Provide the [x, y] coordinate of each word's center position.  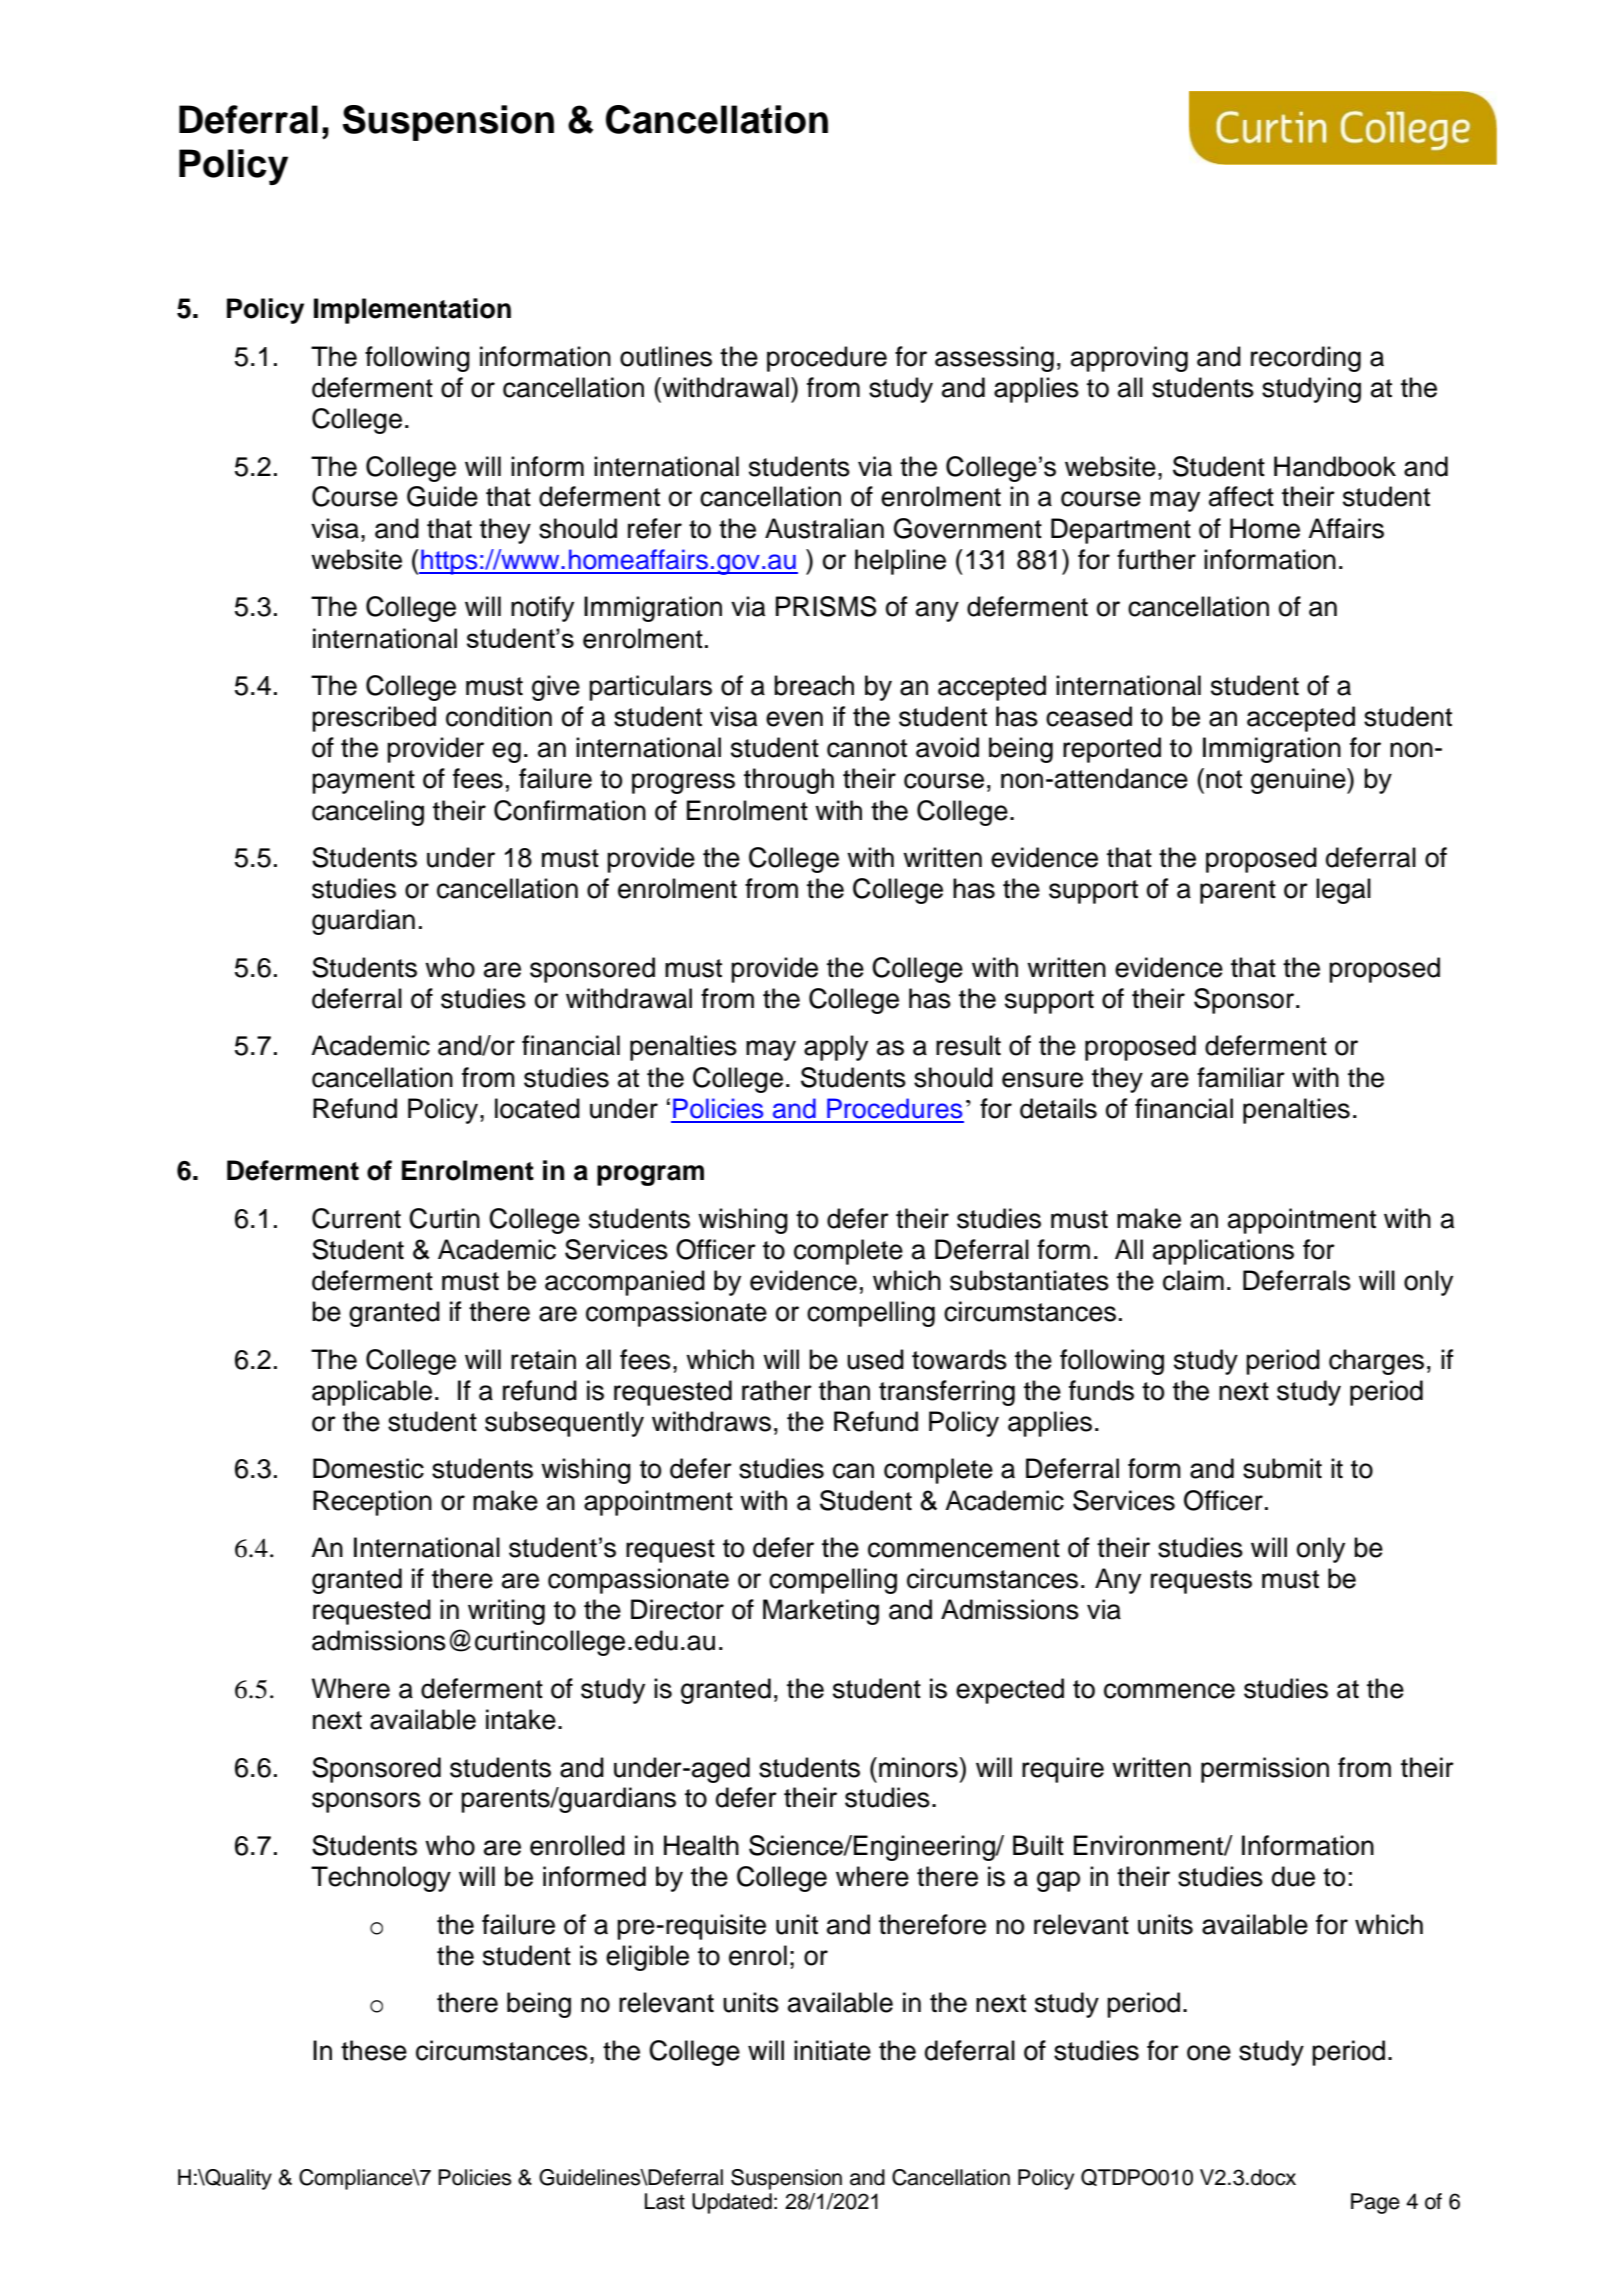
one [1209, 2053]
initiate [832, 2050]
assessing [994, 359]
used [875, 1359]
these [374, 2050]
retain [543, 1359]
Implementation [412, 311]
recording [1306, 359]
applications [1223, 1252]
